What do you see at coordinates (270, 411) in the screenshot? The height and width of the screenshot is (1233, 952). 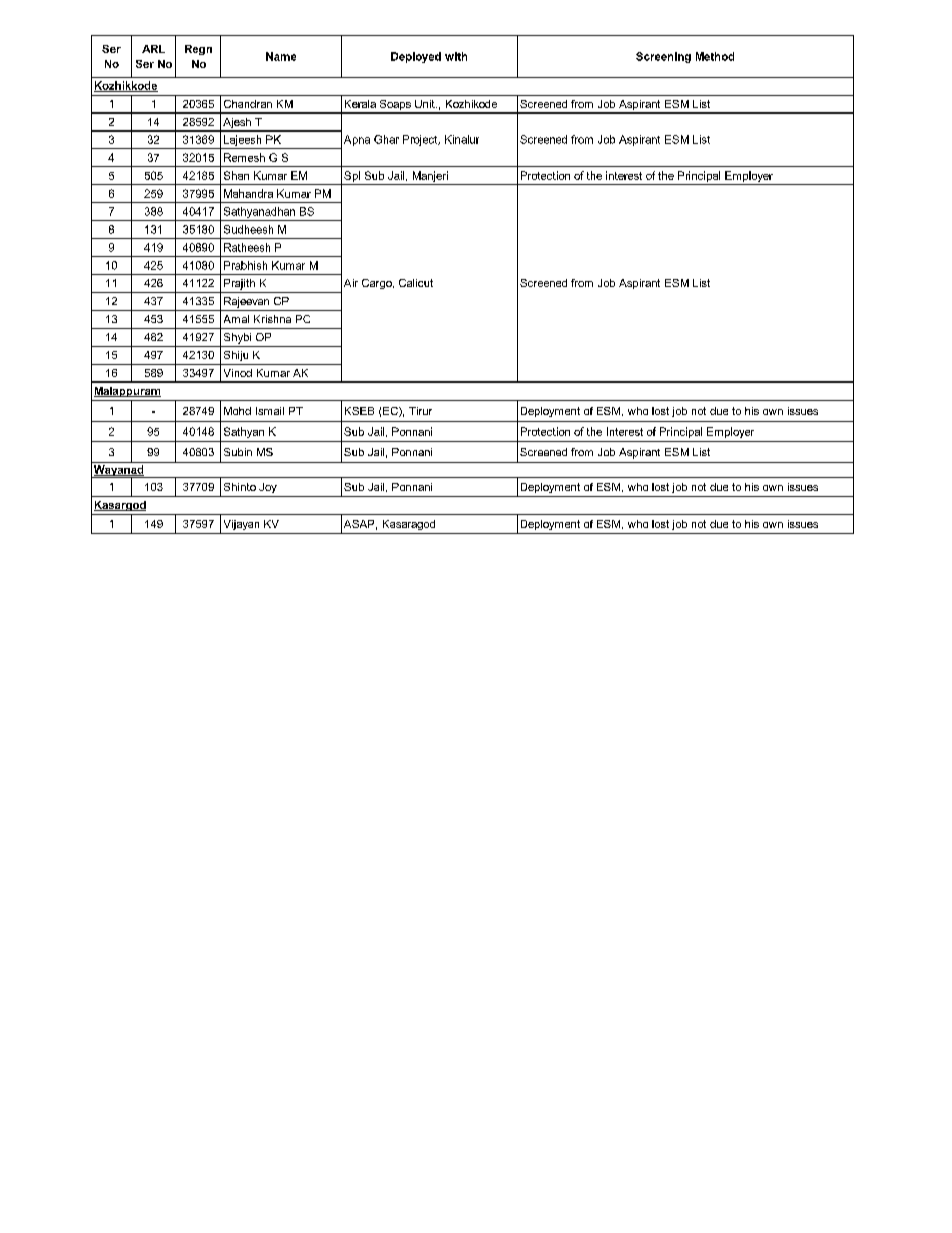 I see `Ismail` at bounding box center [270, 411].
